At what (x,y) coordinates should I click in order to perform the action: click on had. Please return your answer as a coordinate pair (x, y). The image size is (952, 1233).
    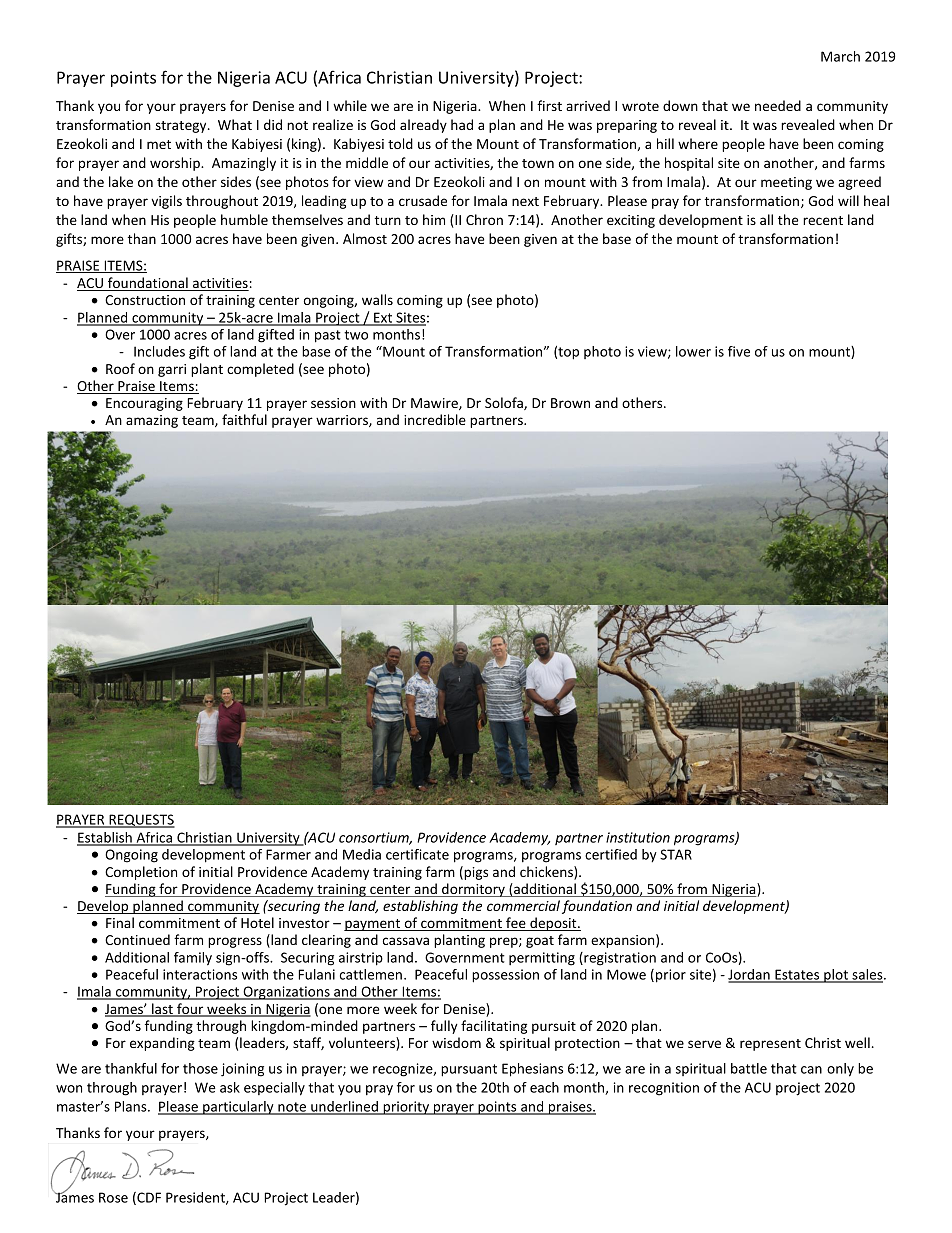
    Looking at the image, I should click on (462, 124).
